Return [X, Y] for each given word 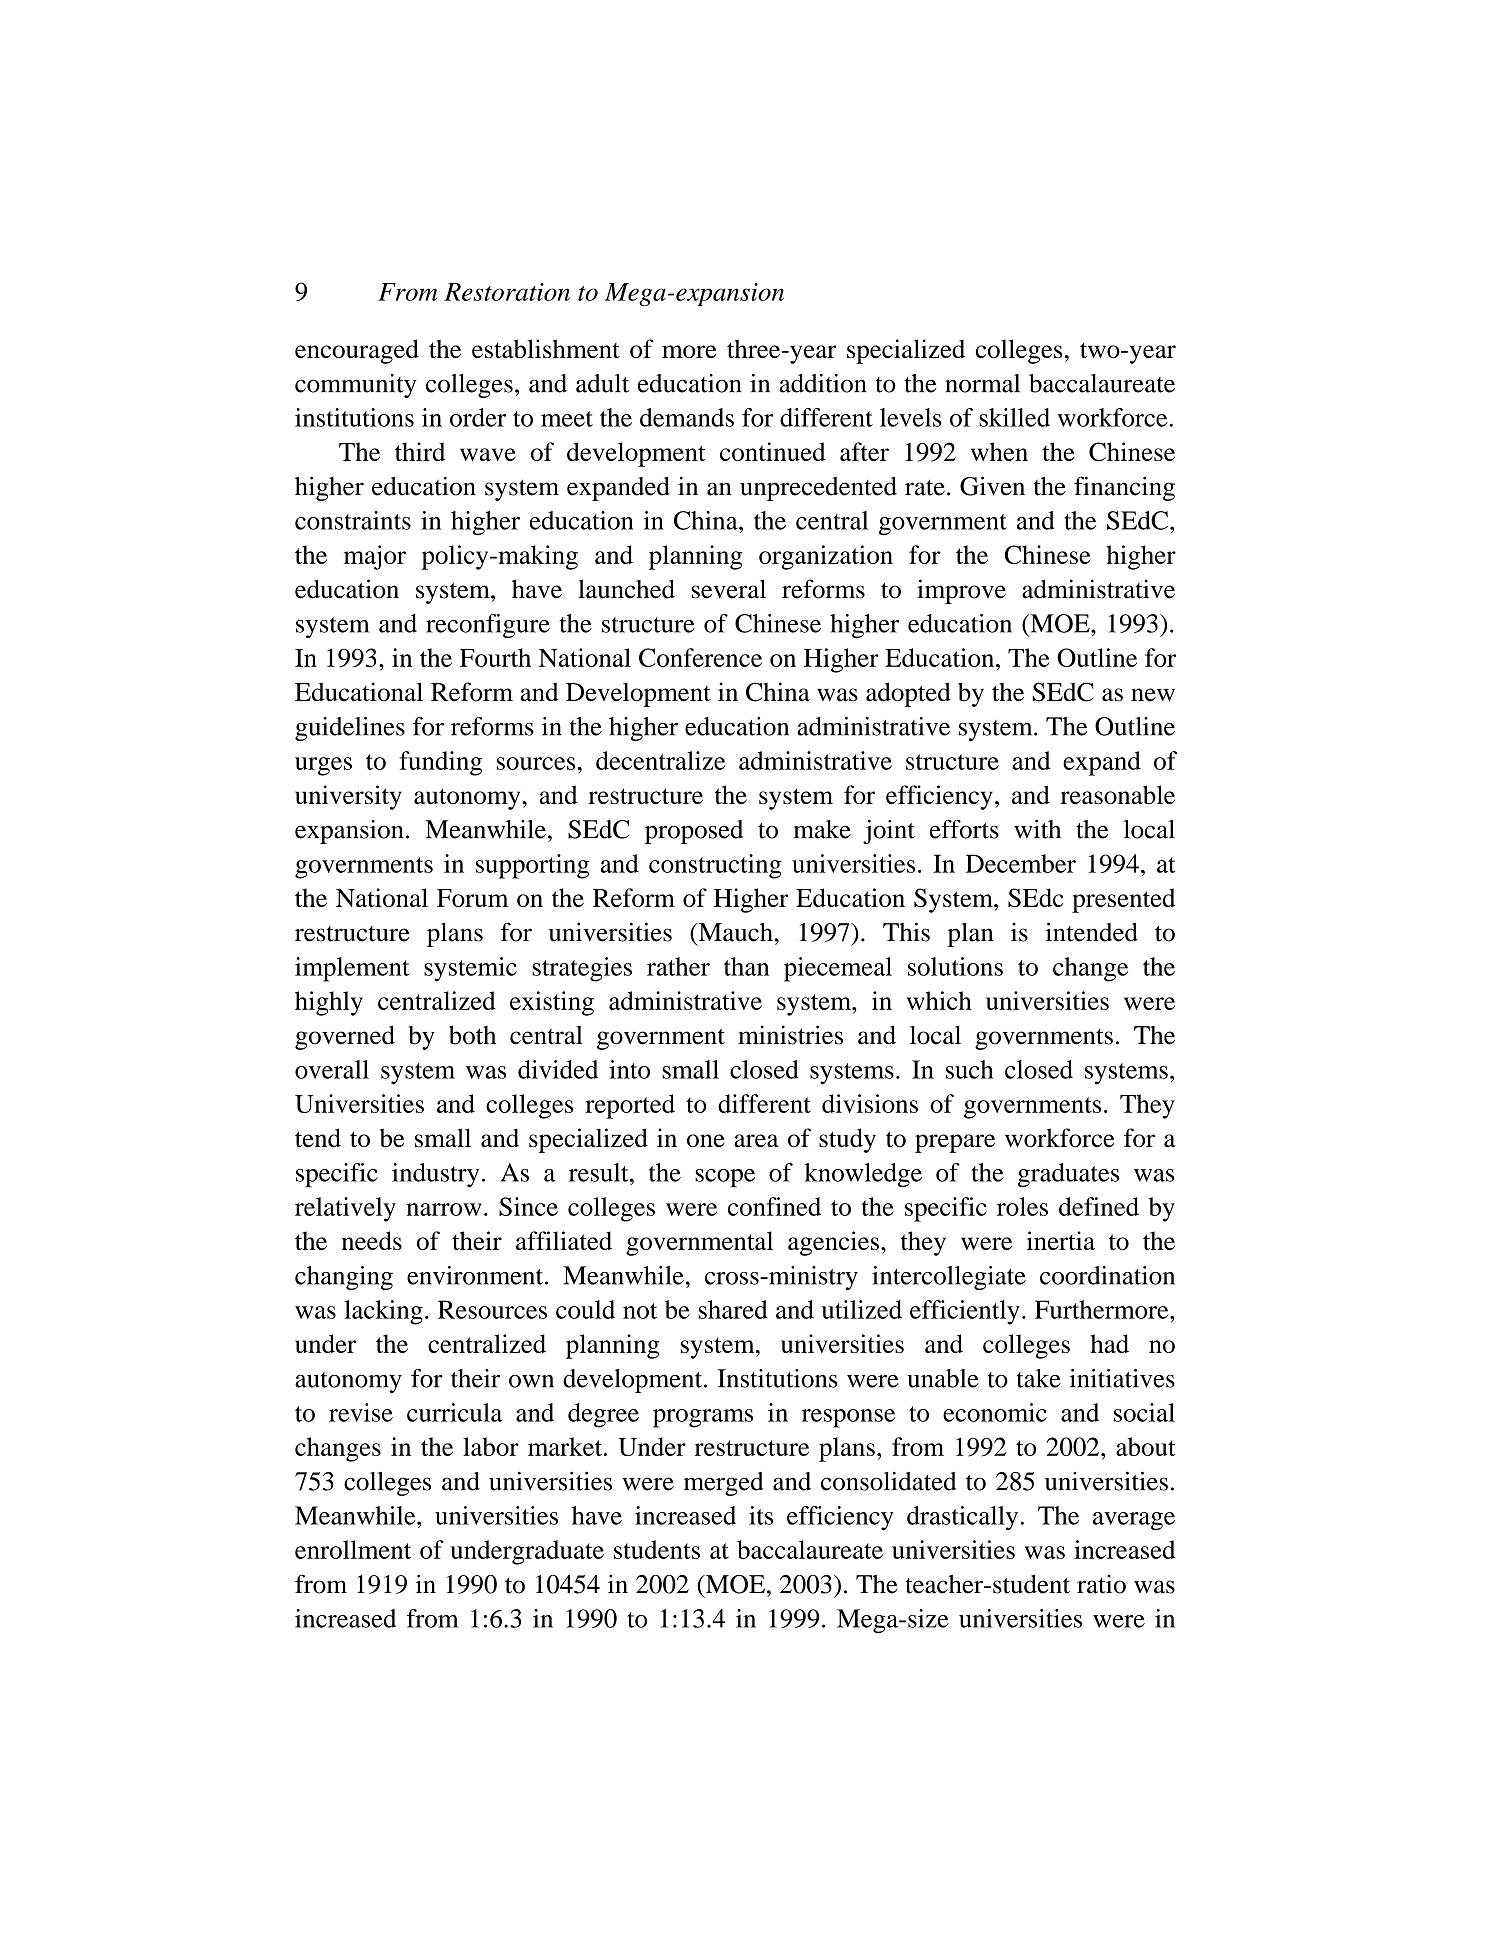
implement [352, 969]
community [356, 386]
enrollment [353, 1549]
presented [1123, 900]
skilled [1014, 417]
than [746, 966]
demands [687, 417]
